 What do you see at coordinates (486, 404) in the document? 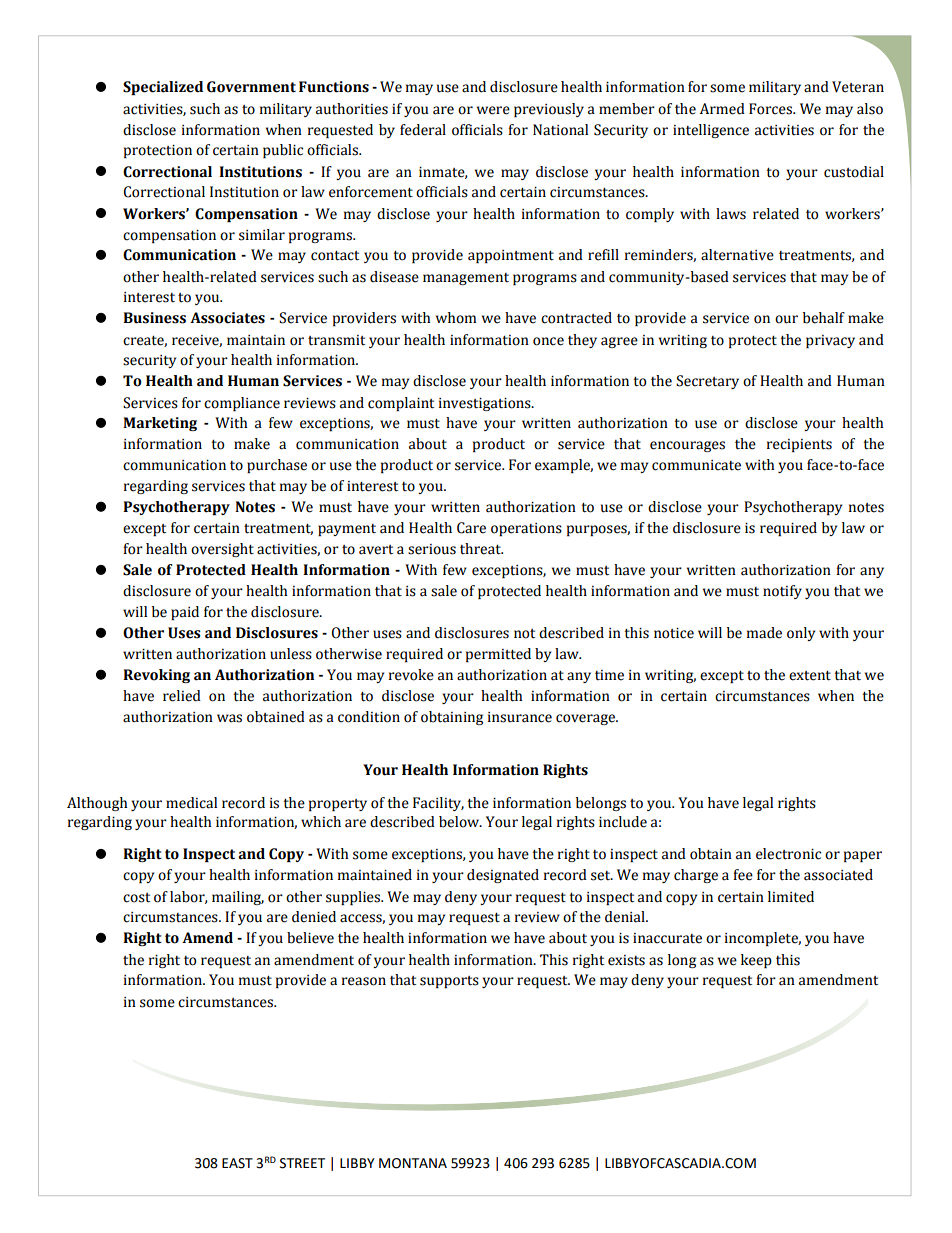
I see `investigations` at bounding box center [486, 404].
